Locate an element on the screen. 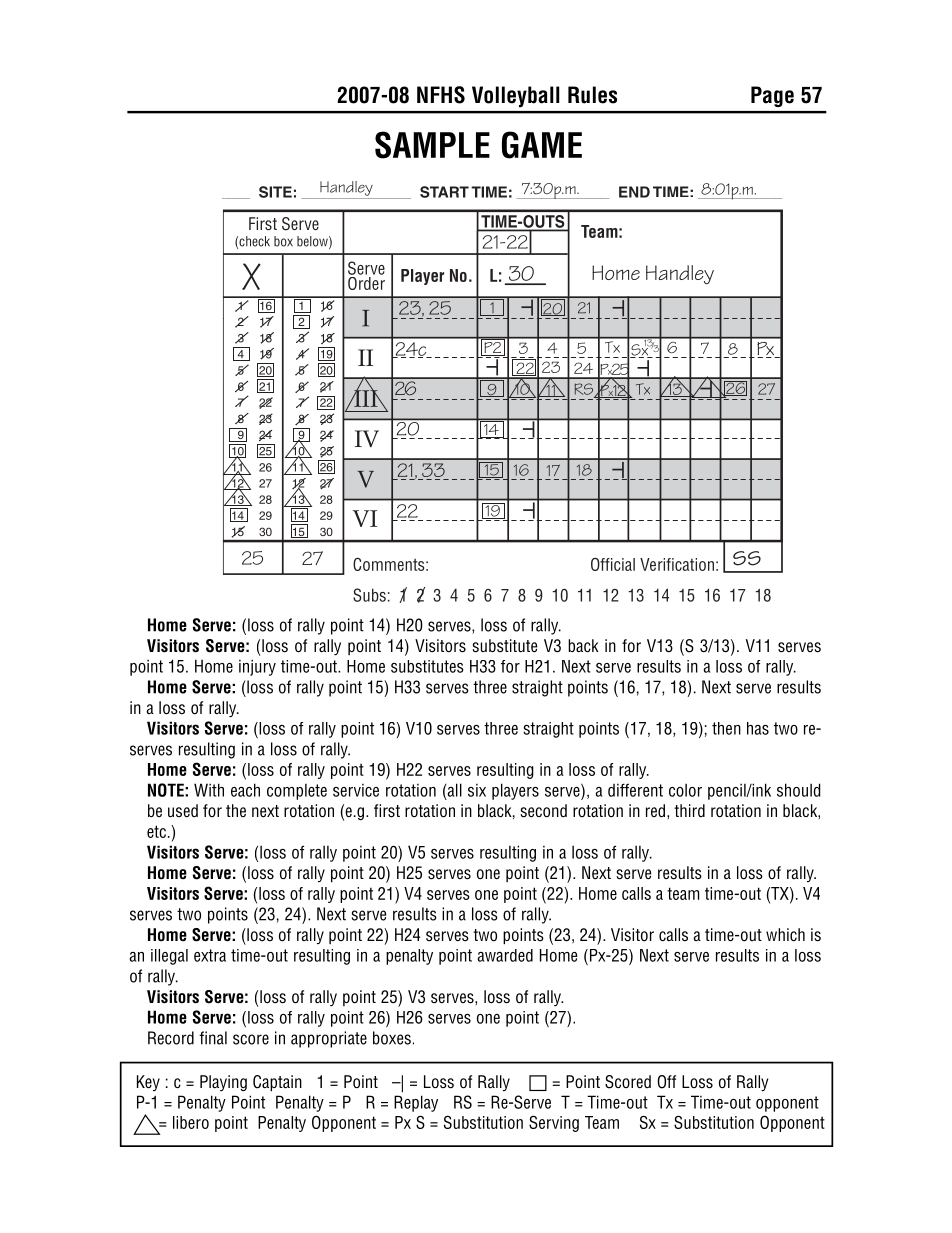 This screenshot has width=952, height=1233. Page is located at coordinates (772, 96).
